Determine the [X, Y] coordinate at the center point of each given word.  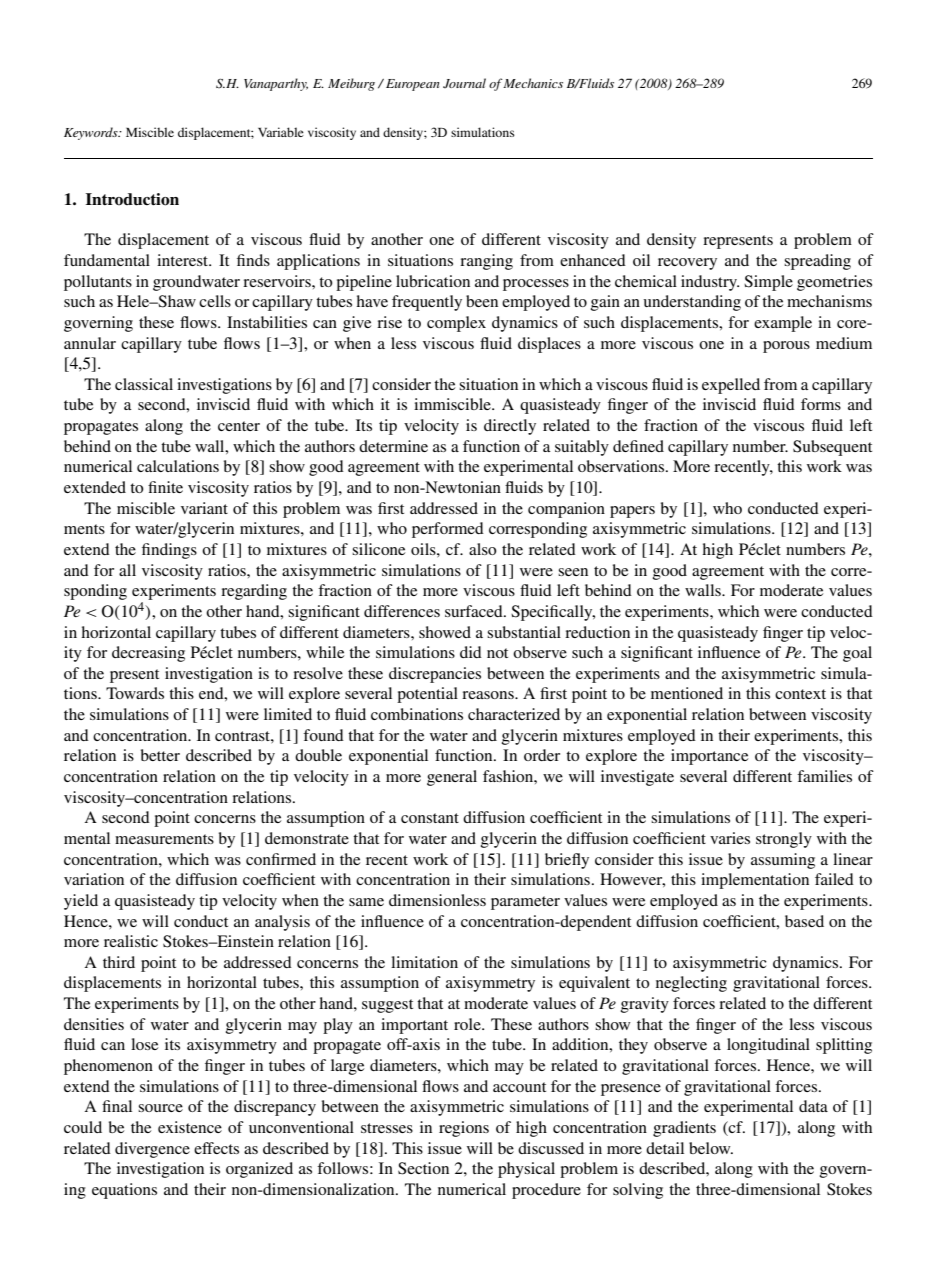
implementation [755, 881]
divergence [152, 1150]
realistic [131, 941]
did [471, 652]
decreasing [148, 654]
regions [464, 1129]
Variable [281, 132]
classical [144, 384]
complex [456, 324]
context [800, 694]
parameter [525, 903]
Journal [464, 83]
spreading [817, 262]
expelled [731, 386]
